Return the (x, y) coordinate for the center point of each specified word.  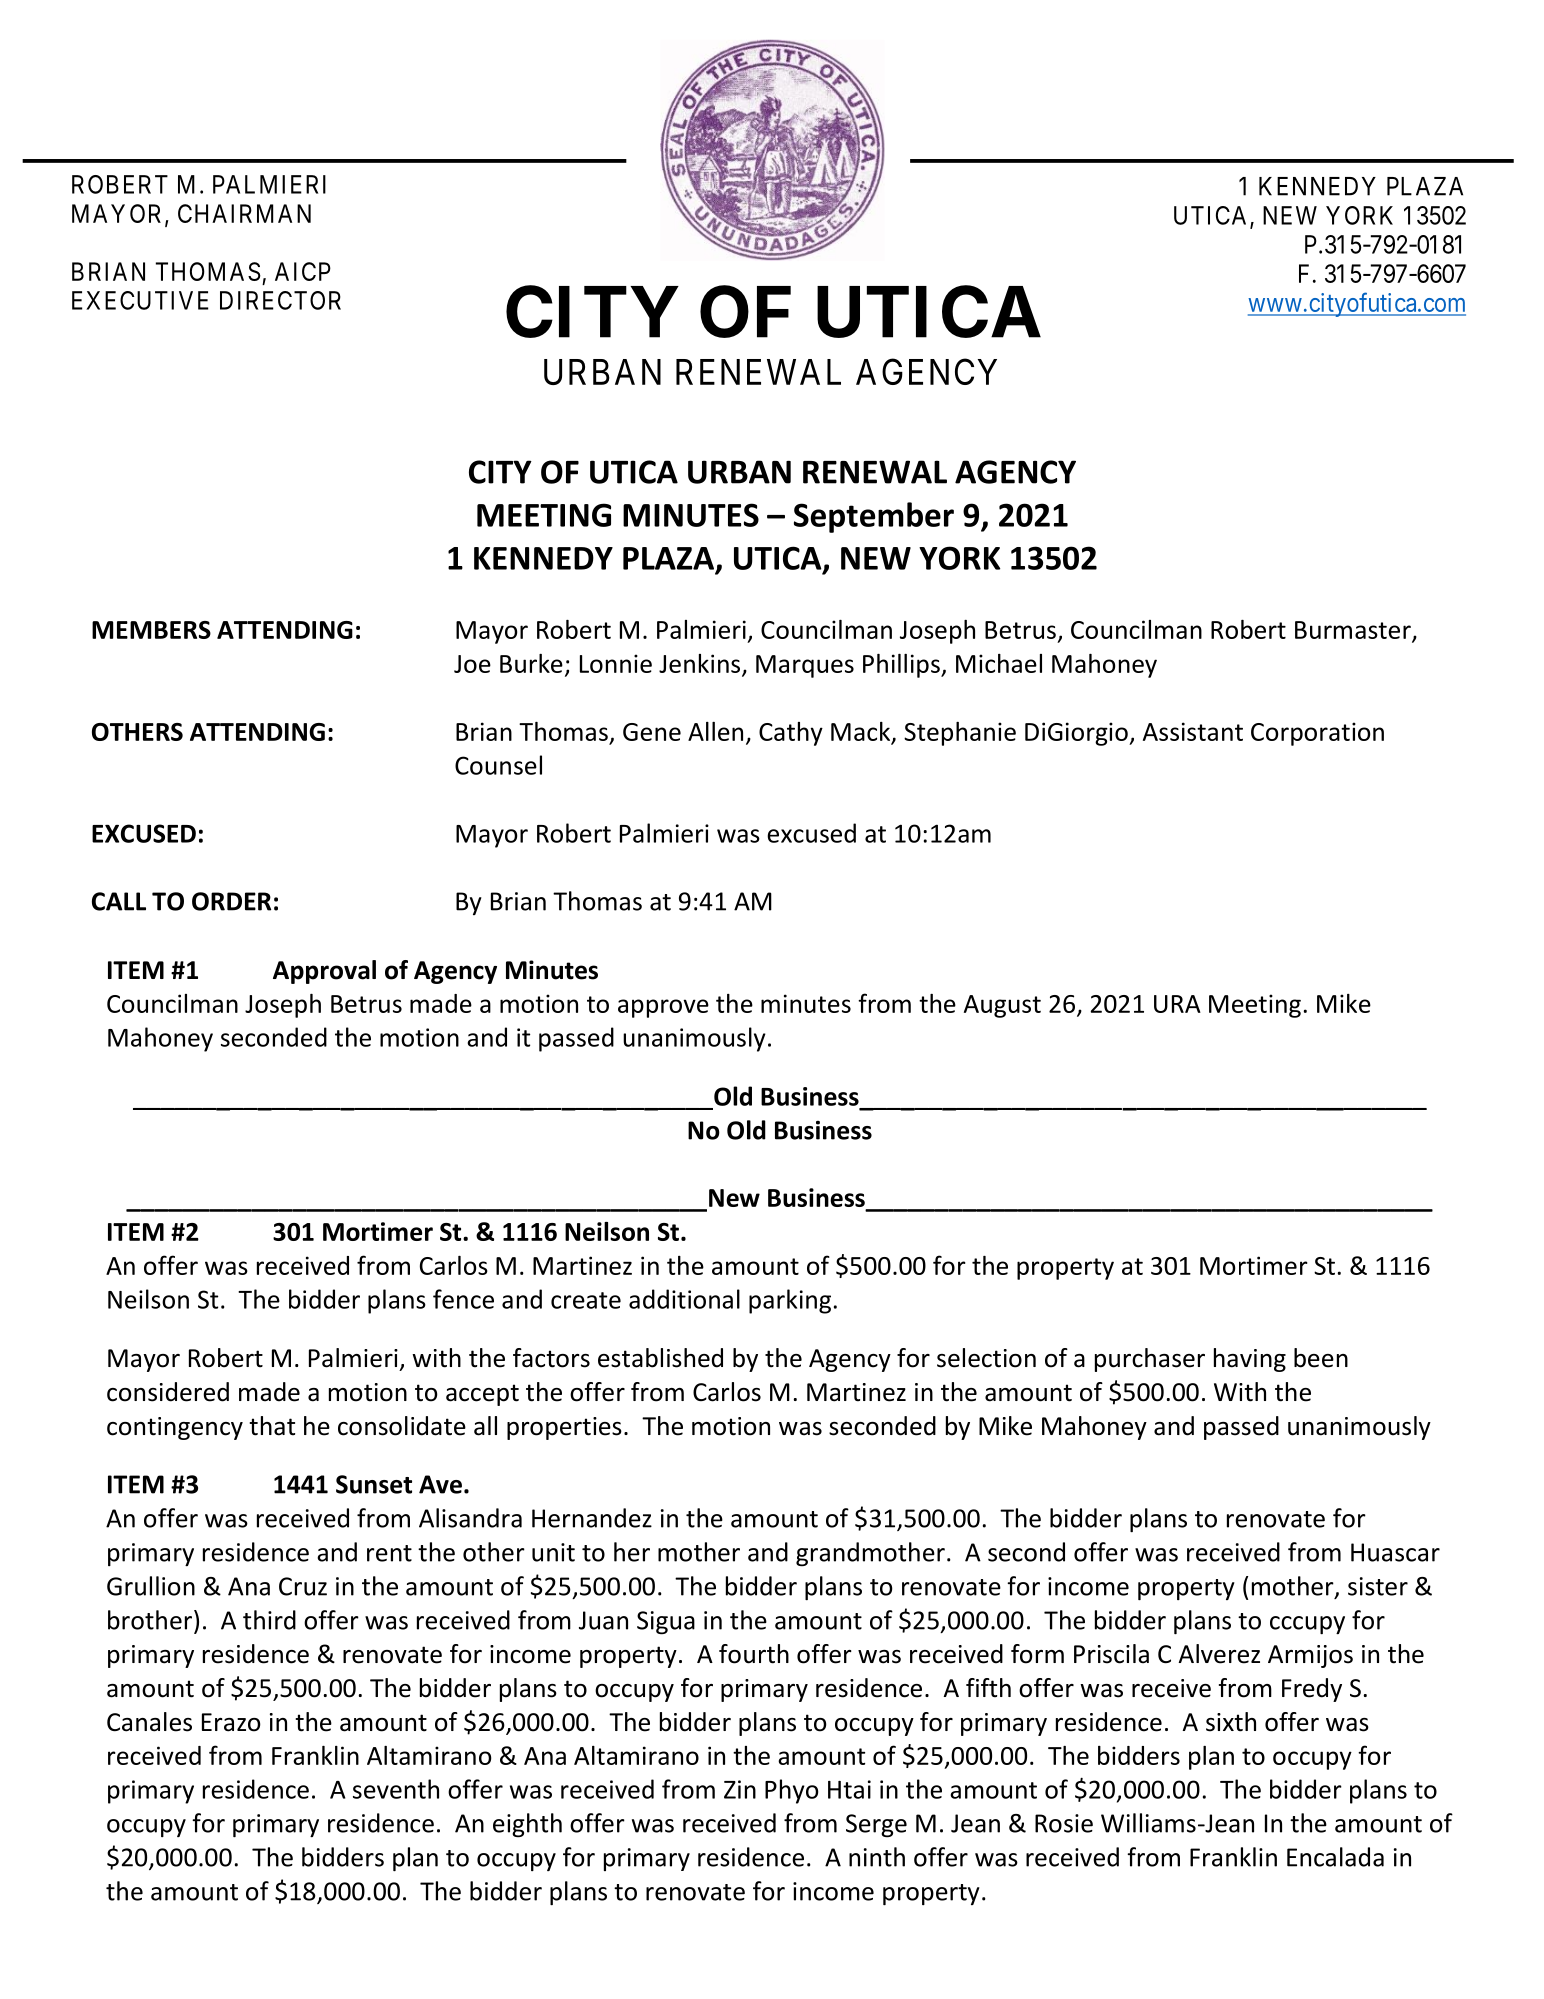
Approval (324, 972)
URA (1177, 1004)
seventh (396, 1789)
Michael (999, 663)
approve (663, 1008)
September (874, 517)
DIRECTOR (280, 300)
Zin (740, 1789)
